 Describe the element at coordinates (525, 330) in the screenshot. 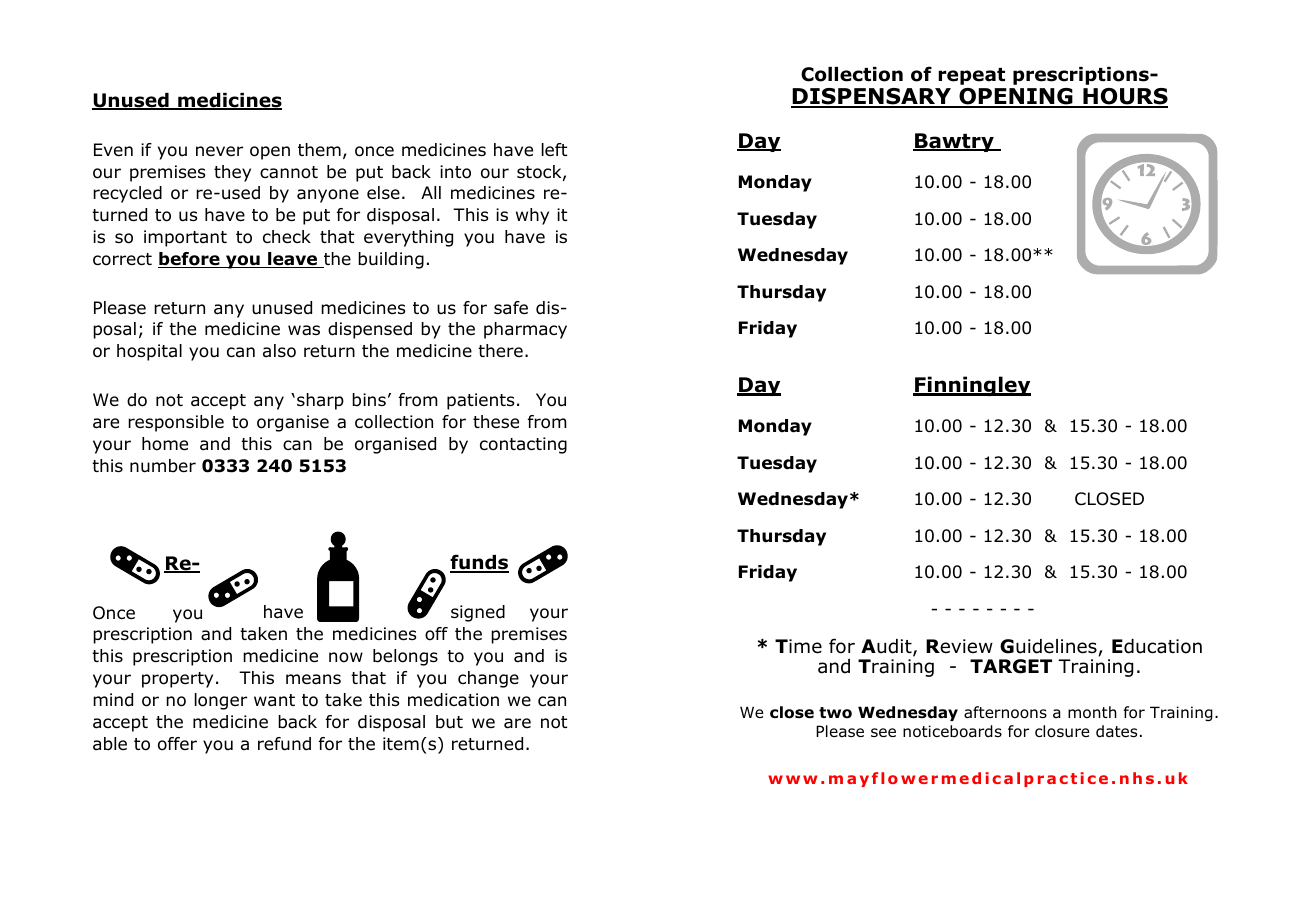

I see `pharmacy` at that location.
